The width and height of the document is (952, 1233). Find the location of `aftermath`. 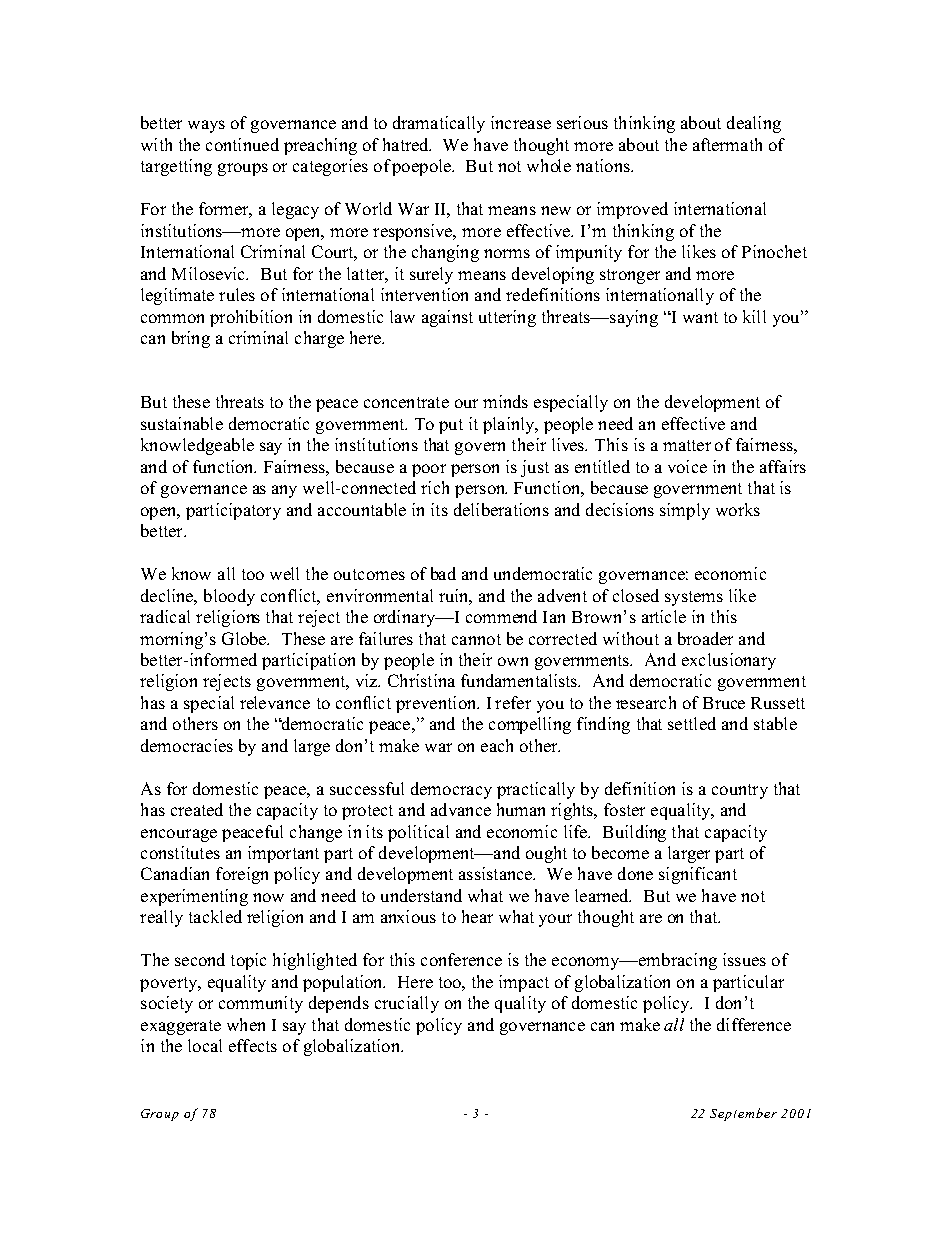

aftermath is located at coordinates (727, 144).
